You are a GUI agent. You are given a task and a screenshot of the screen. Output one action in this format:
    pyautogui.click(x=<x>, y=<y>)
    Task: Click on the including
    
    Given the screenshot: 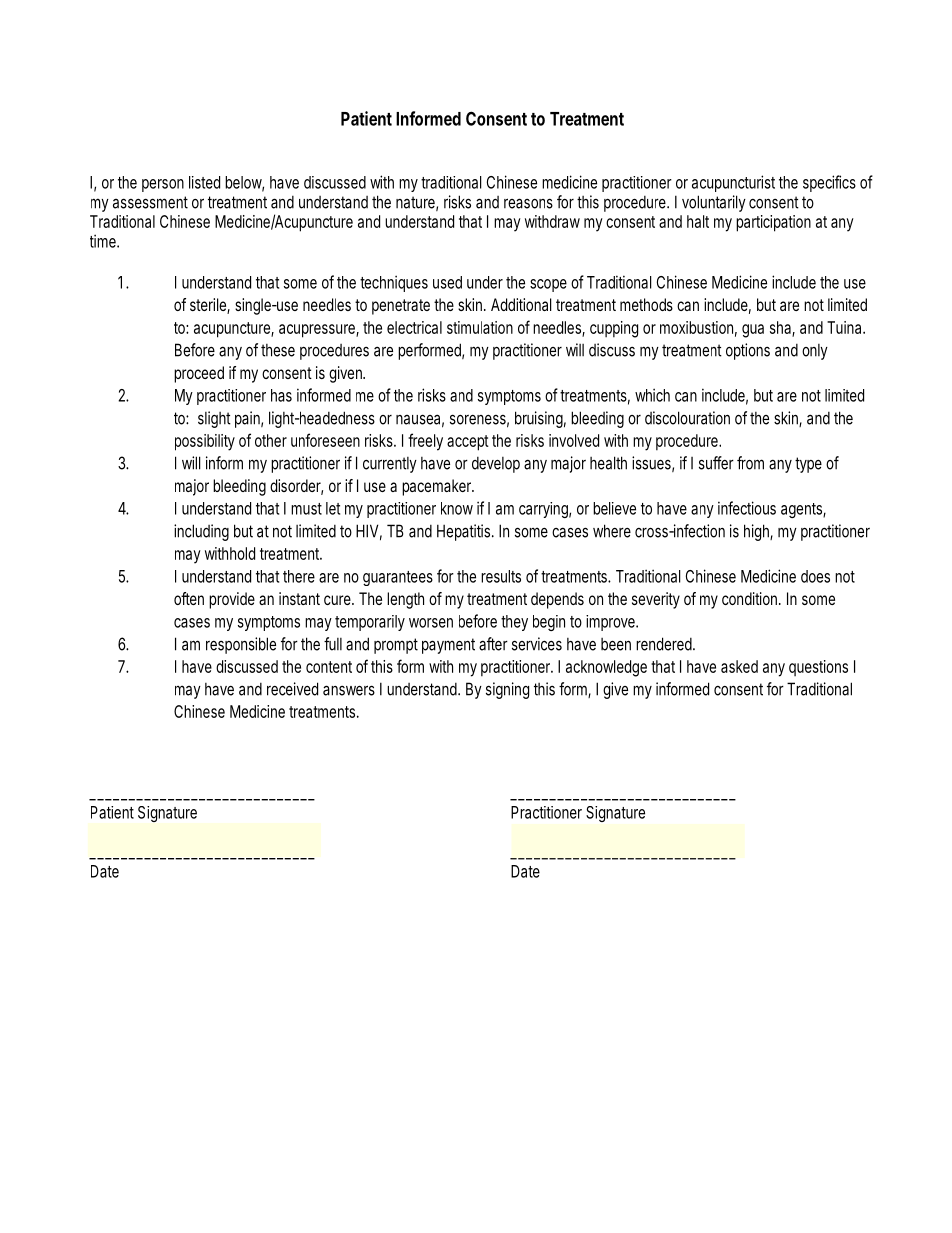 What is the action you would take?
    pyautogui.click(x=201, y=532)
